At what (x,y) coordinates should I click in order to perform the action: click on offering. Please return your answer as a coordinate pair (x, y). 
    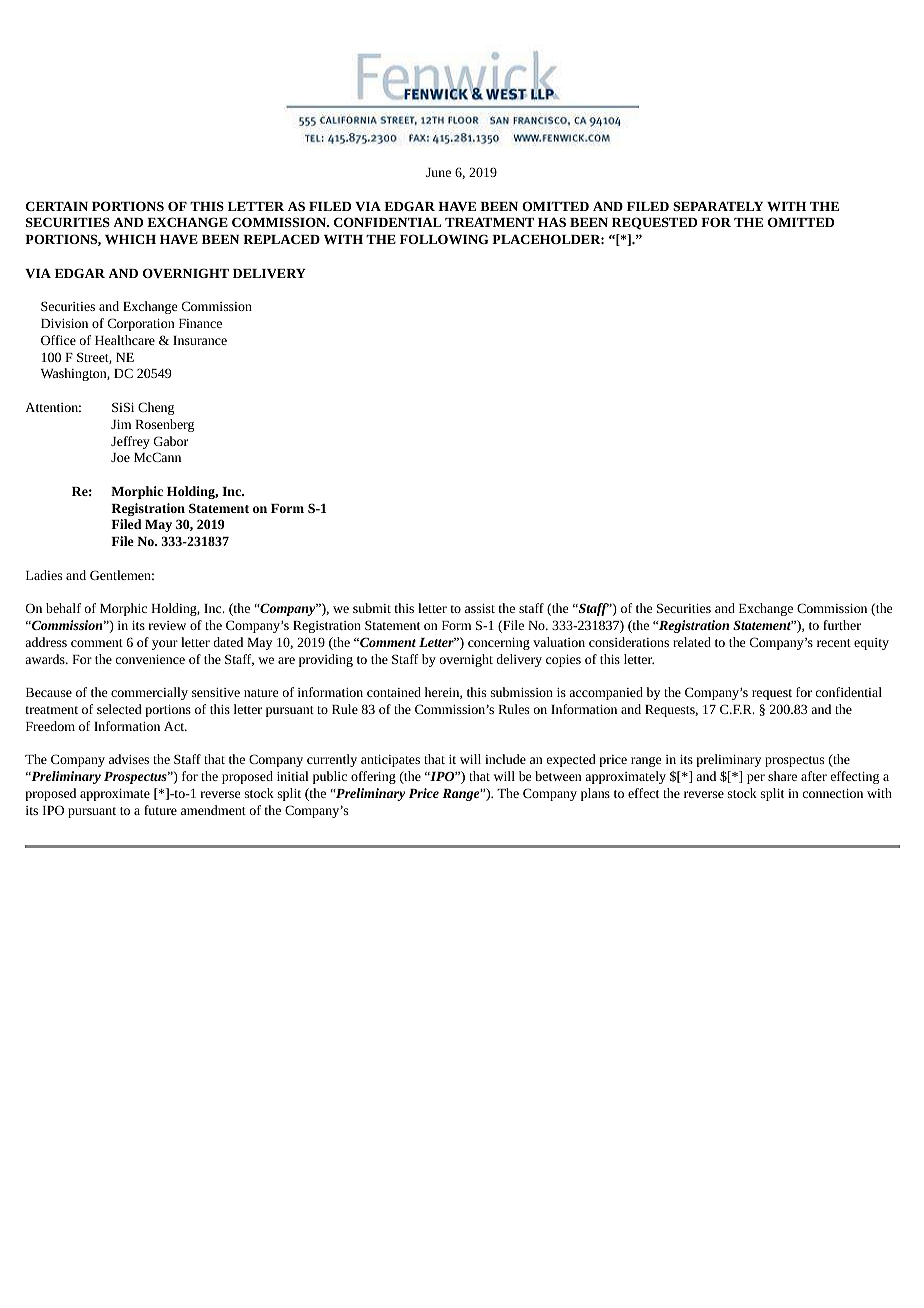
    Looking at the image, I should click on (373, 777).
